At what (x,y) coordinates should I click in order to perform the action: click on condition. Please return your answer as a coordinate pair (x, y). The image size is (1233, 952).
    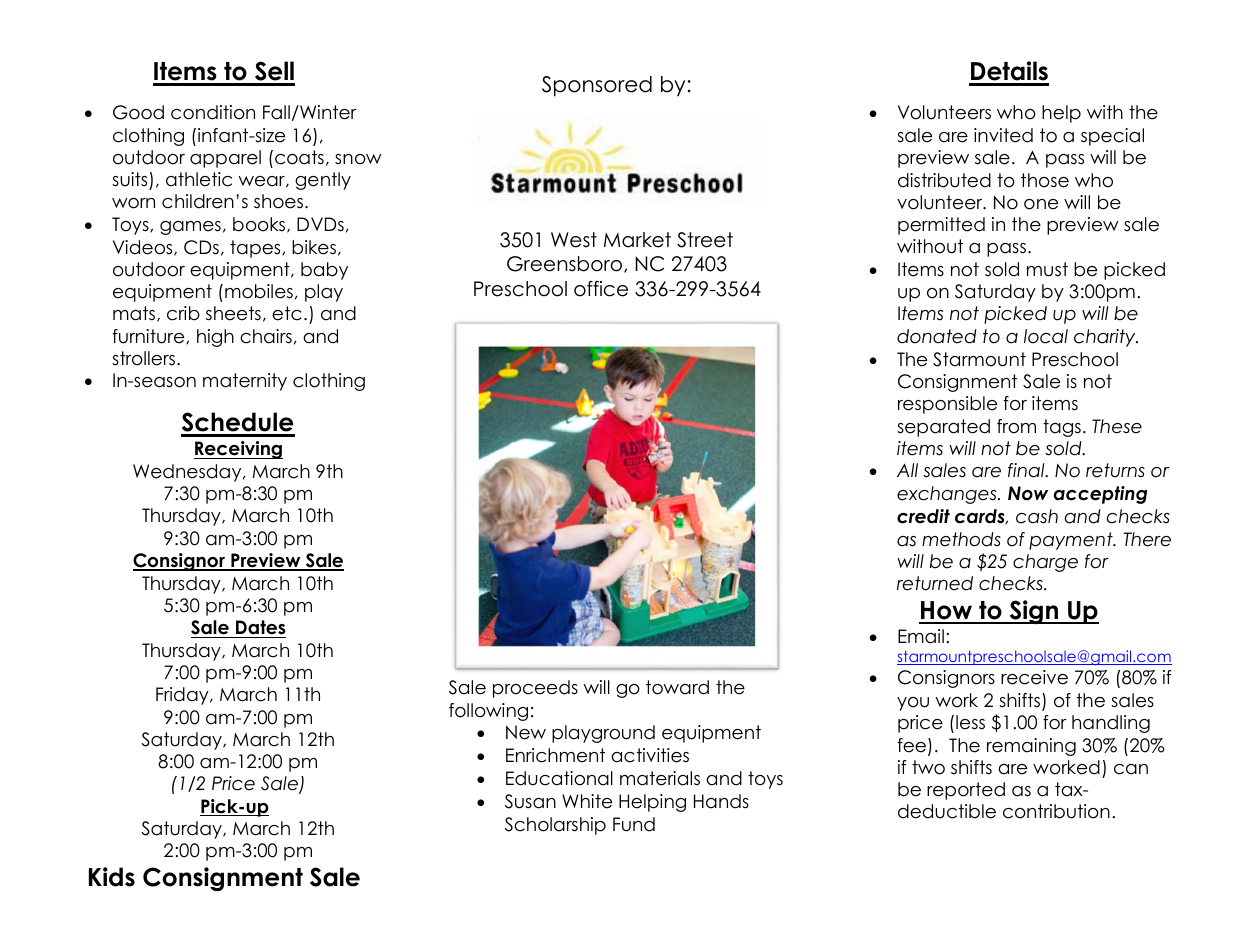
    Looking at the image, I should click on (213, 112).
